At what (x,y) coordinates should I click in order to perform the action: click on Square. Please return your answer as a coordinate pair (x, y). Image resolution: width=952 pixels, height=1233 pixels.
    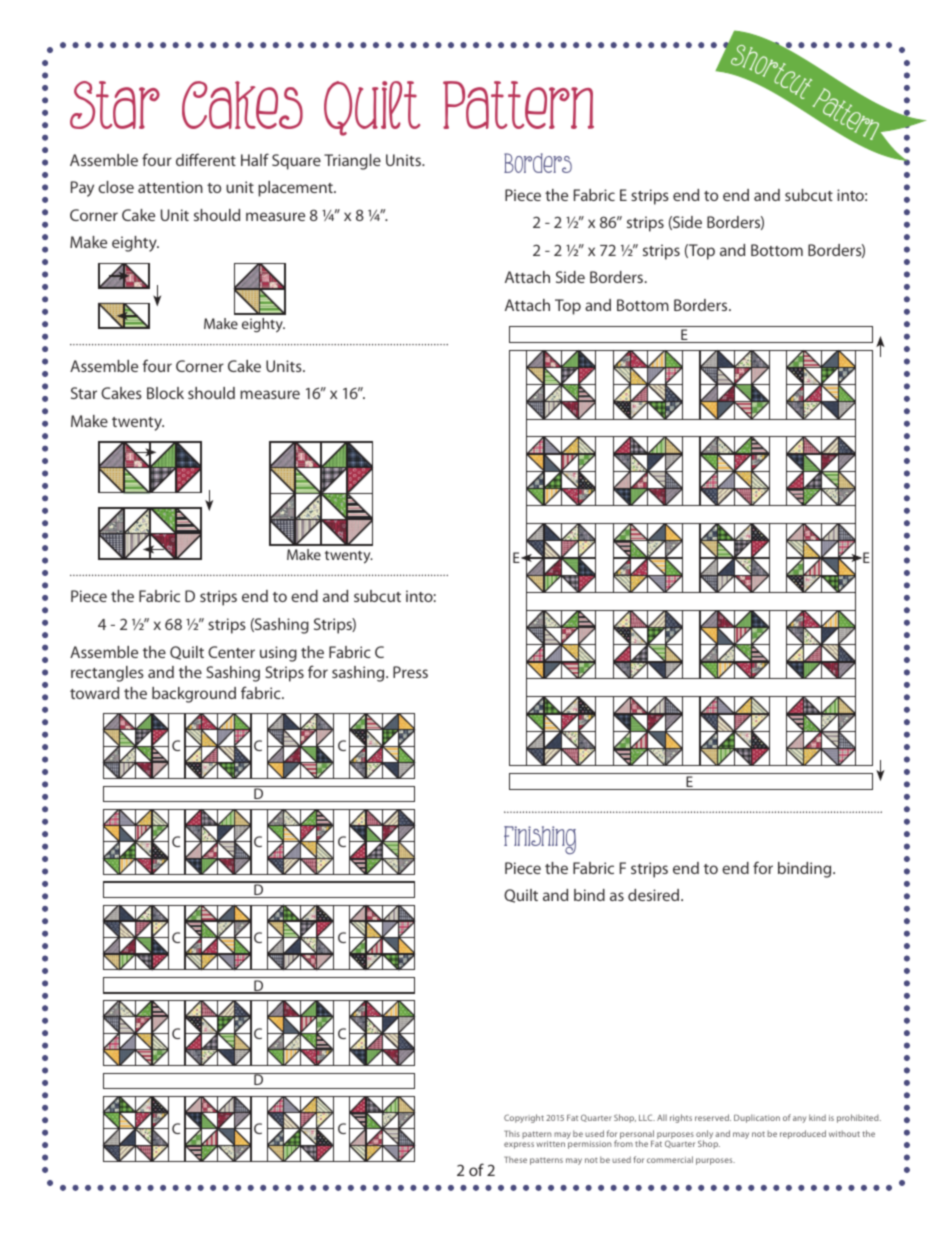
    Looking at the image, I should click on (296, 162).
